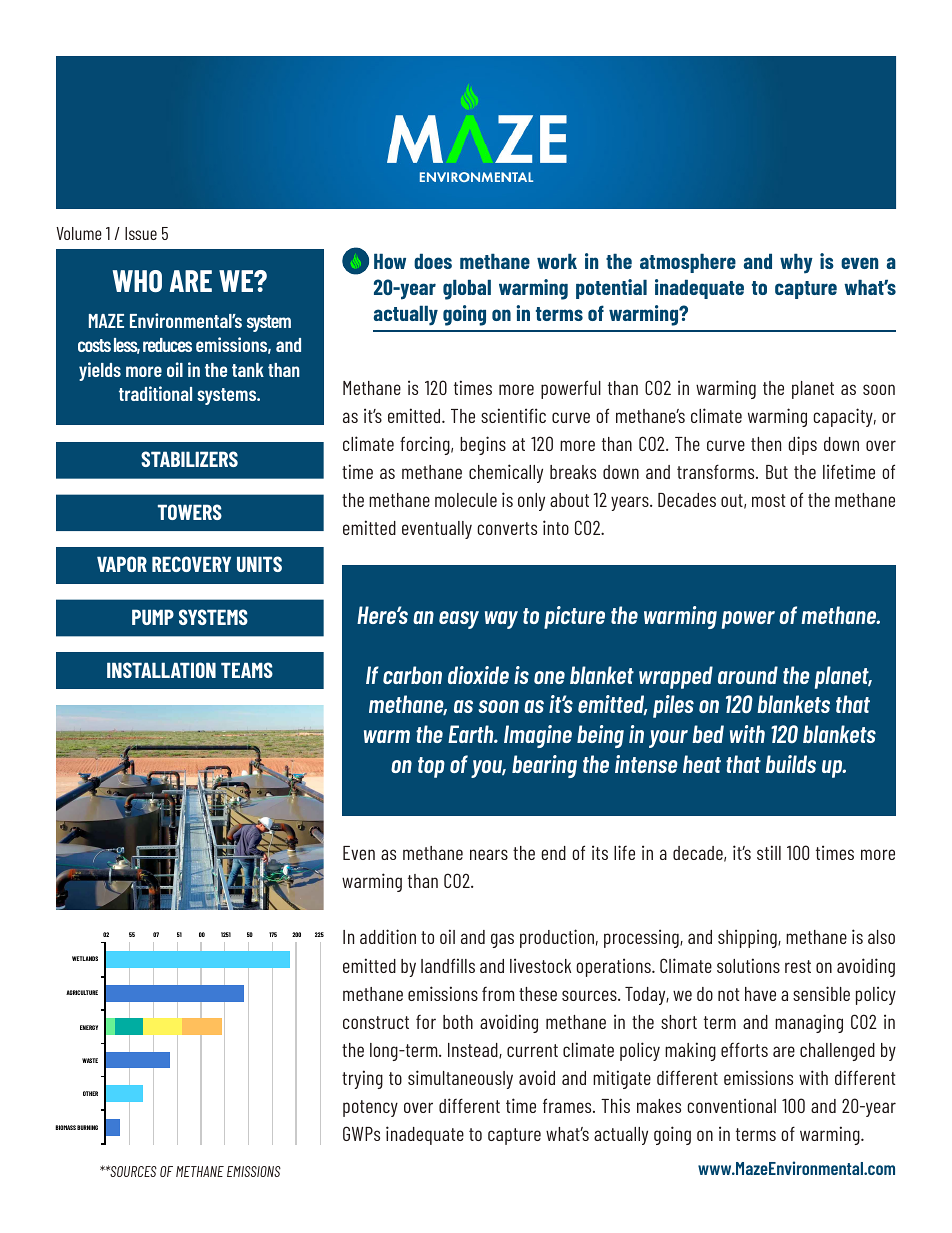 This page has height=1233, width=952. What do you see at coordinates (161, 670) in the page?
I see `INSTALLATION` at bounding box center [161, 670].
